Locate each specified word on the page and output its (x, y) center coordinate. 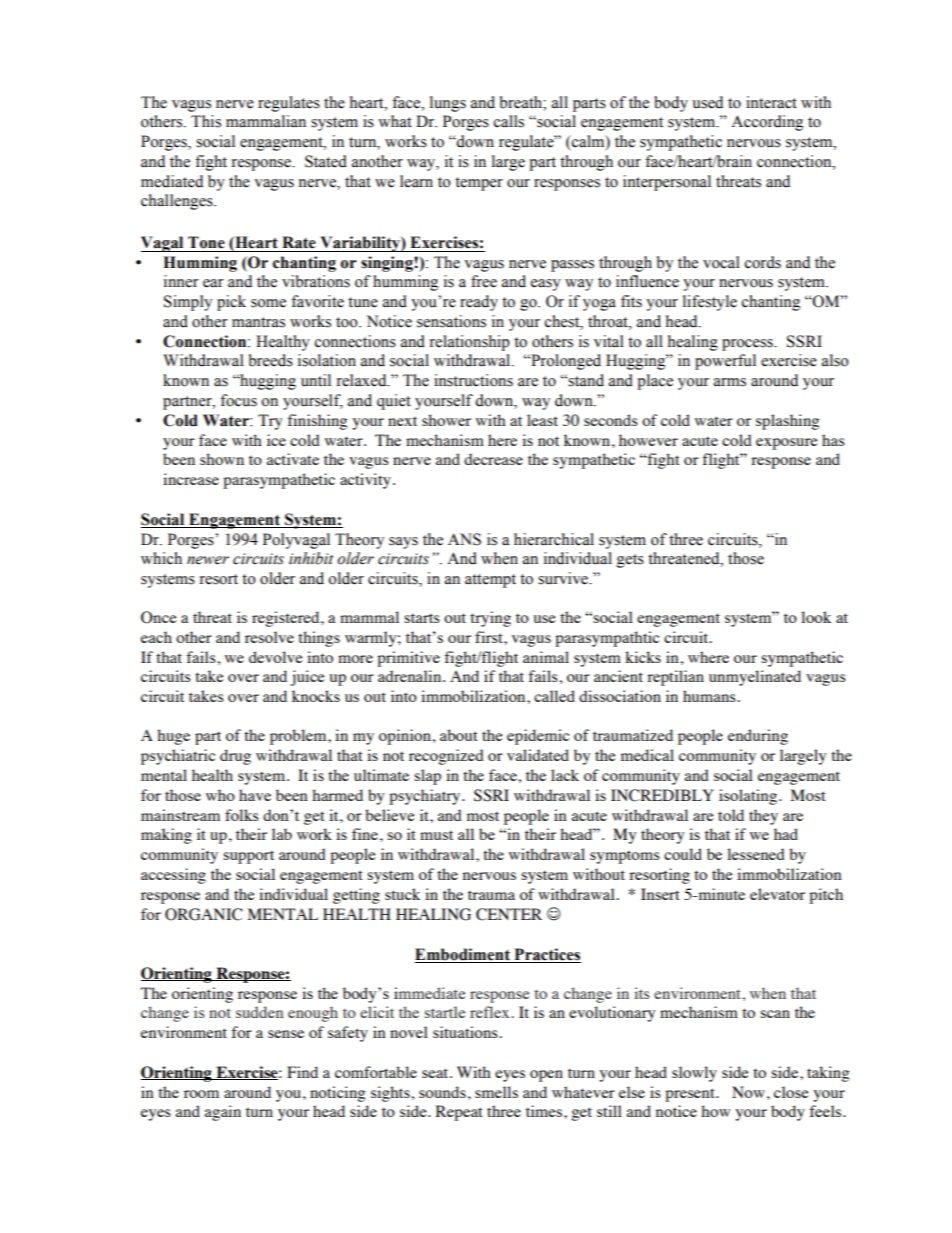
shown (222, 459)
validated (538, 755)
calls (509, 121)
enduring (758, 737)
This (206, 121)
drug (235, 757)
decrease (493, 459)
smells (496, 1092)
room (201, 1094)
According (767, 123)
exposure (787, 444)
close (791, 1092)
